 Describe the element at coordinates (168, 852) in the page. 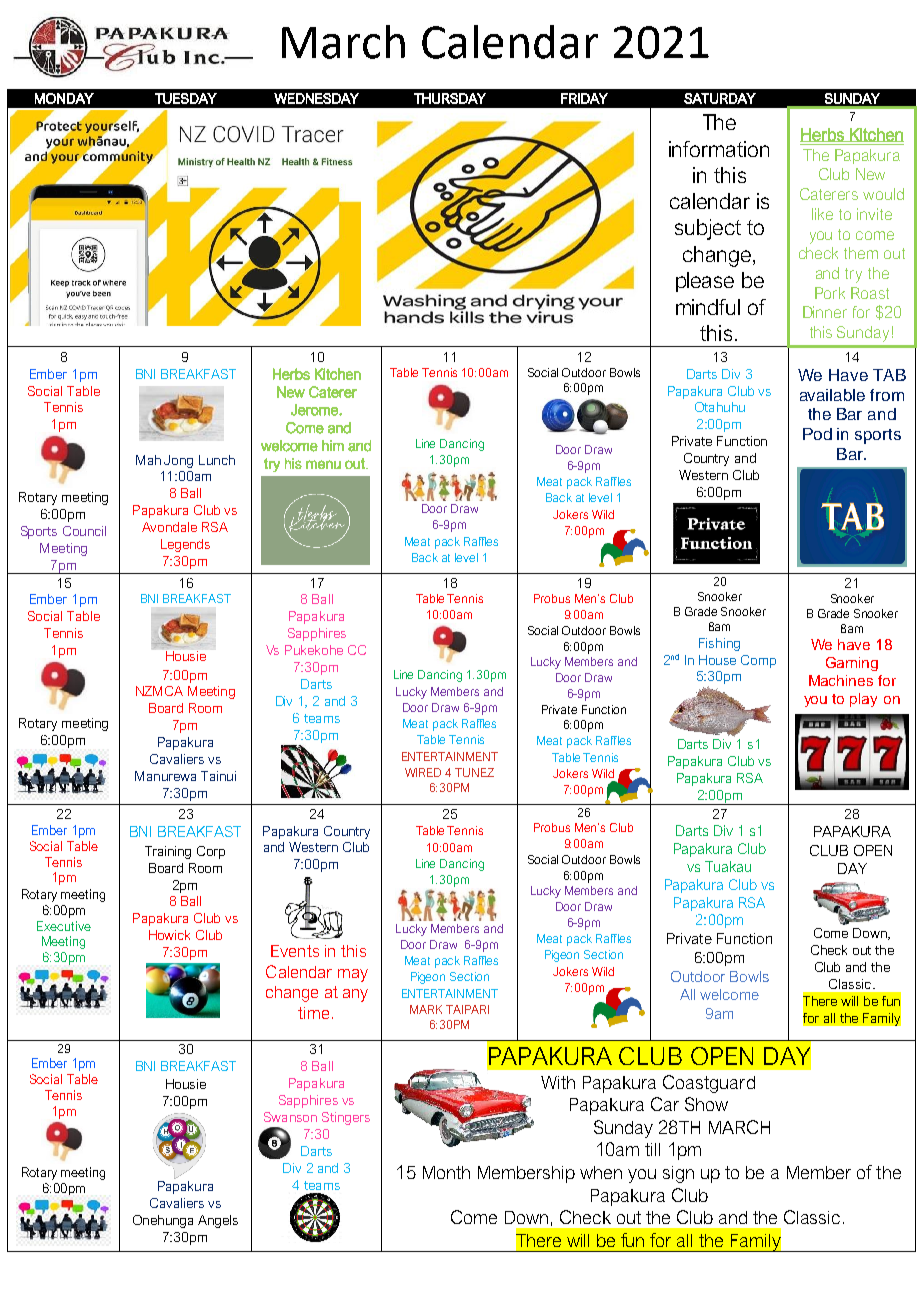

I see `Training` at that location.
